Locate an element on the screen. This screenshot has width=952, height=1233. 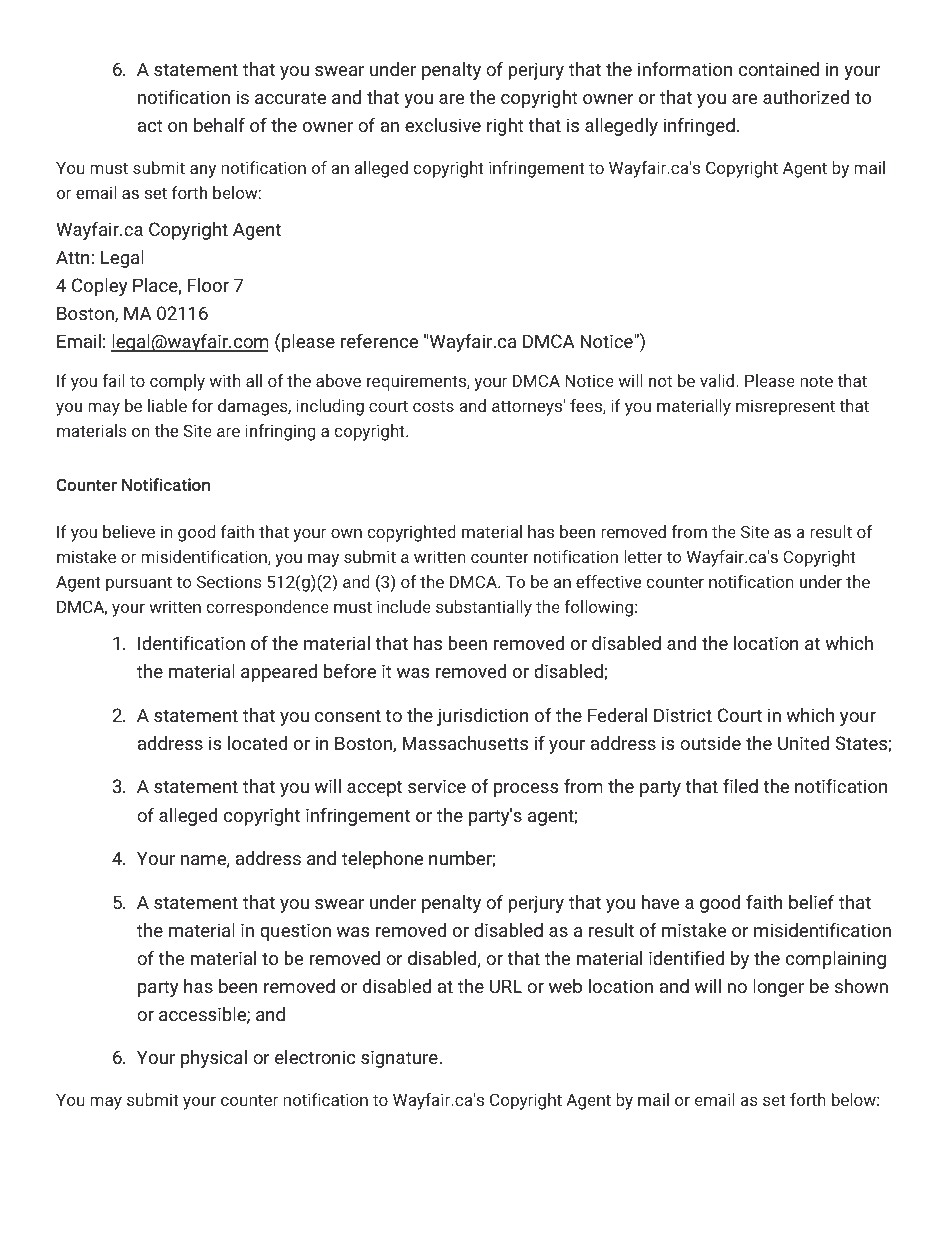
pursuant is located at coordinates (139, 584).
